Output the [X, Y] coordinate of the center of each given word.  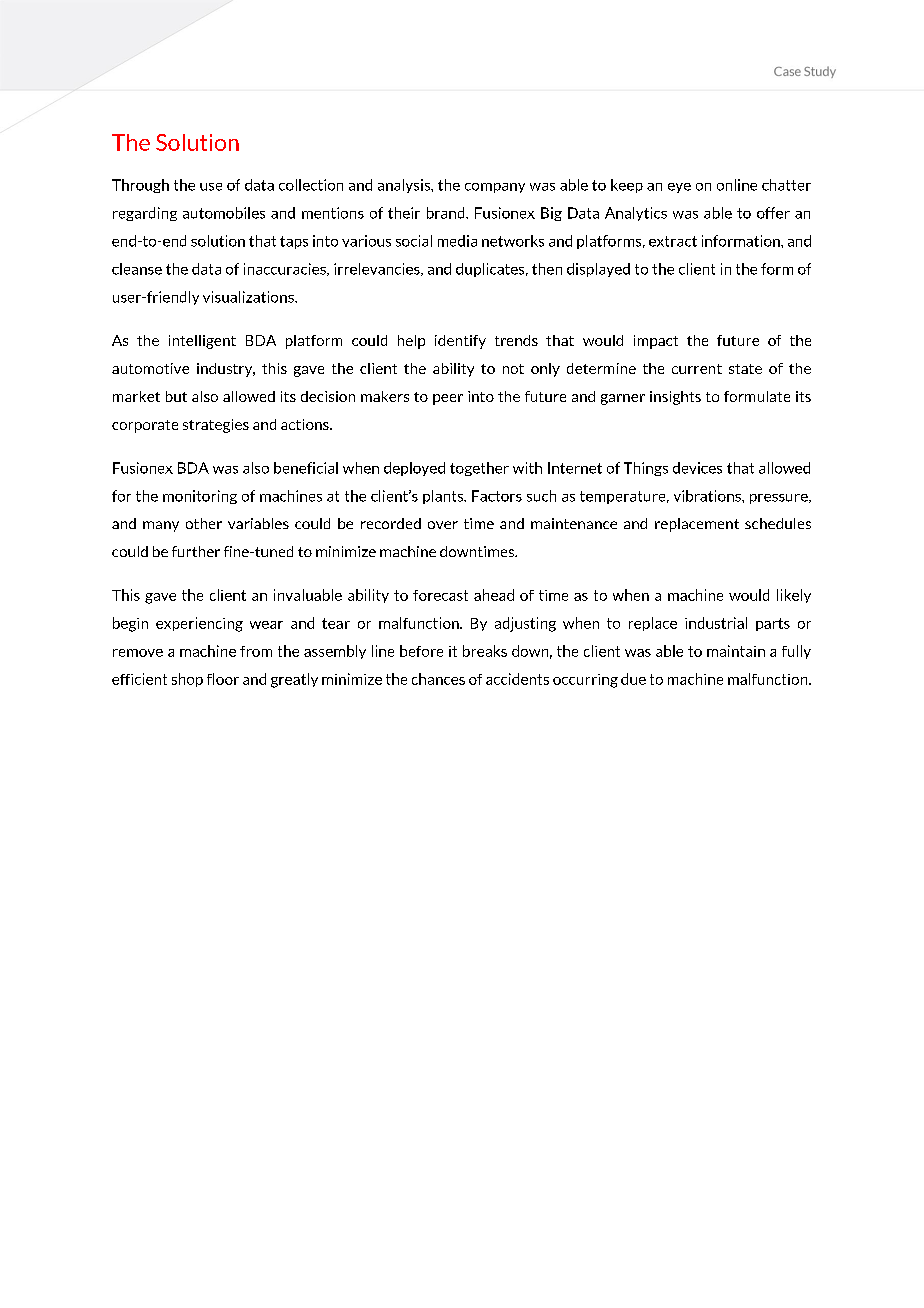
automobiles [224, 213]
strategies [216, 426]
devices [697, 468]
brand [447, 213]
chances [438, 679]
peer [448, 399]
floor [223, 679]
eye [679, 188]
